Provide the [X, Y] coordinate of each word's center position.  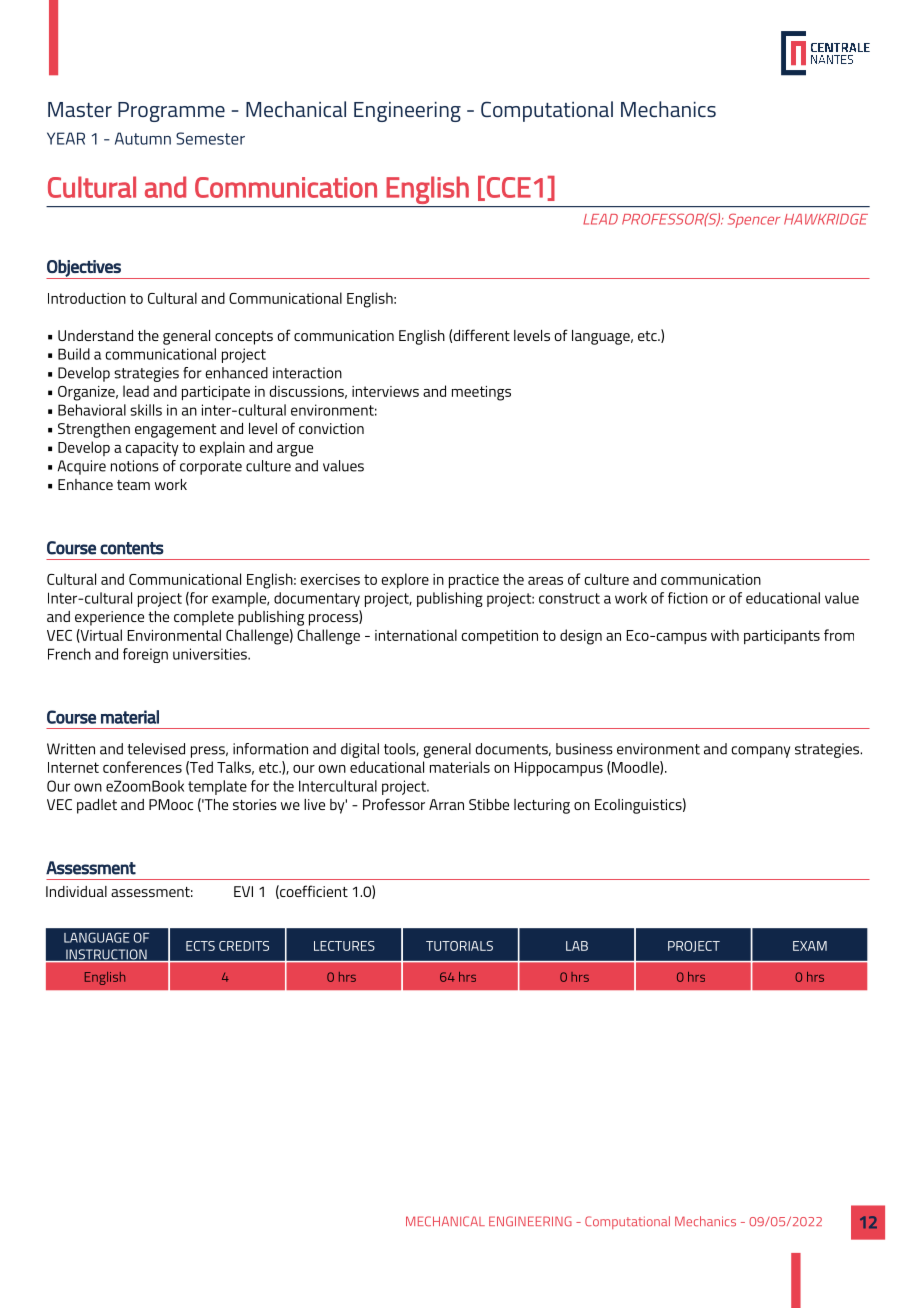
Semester [210, 138]
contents [132, 548]
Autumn [143, 138]
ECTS [200, 946]
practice [474, 581]
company [760, 752]
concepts [244, 338]
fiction [688, 598]
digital [360, 750]
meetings [481, 393]
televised [156, 749]
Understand [95, 335]
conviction [331, 428]
